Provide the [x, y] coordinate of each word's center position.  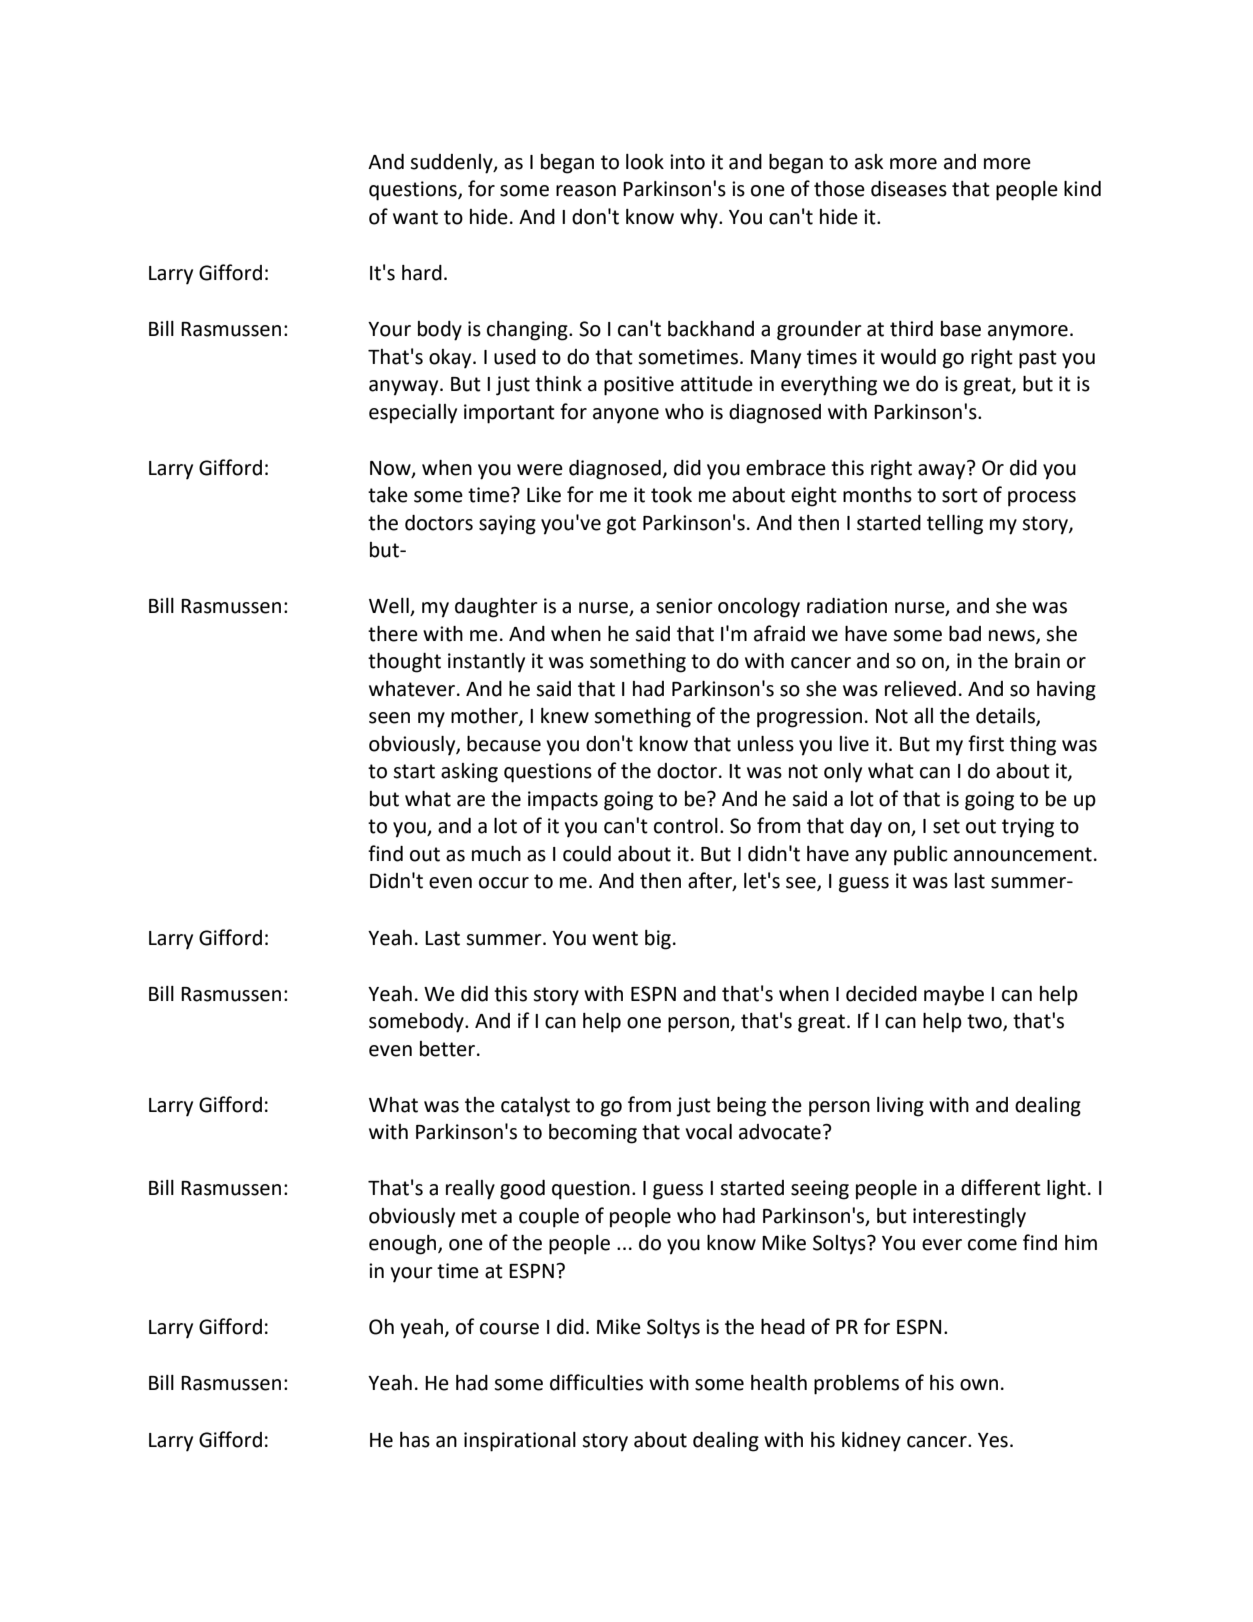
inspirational [520, 1442]
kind [1082, 189]
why [700, 219]
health [779, 1383]
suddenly [452, 164]
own [979, 1385]
